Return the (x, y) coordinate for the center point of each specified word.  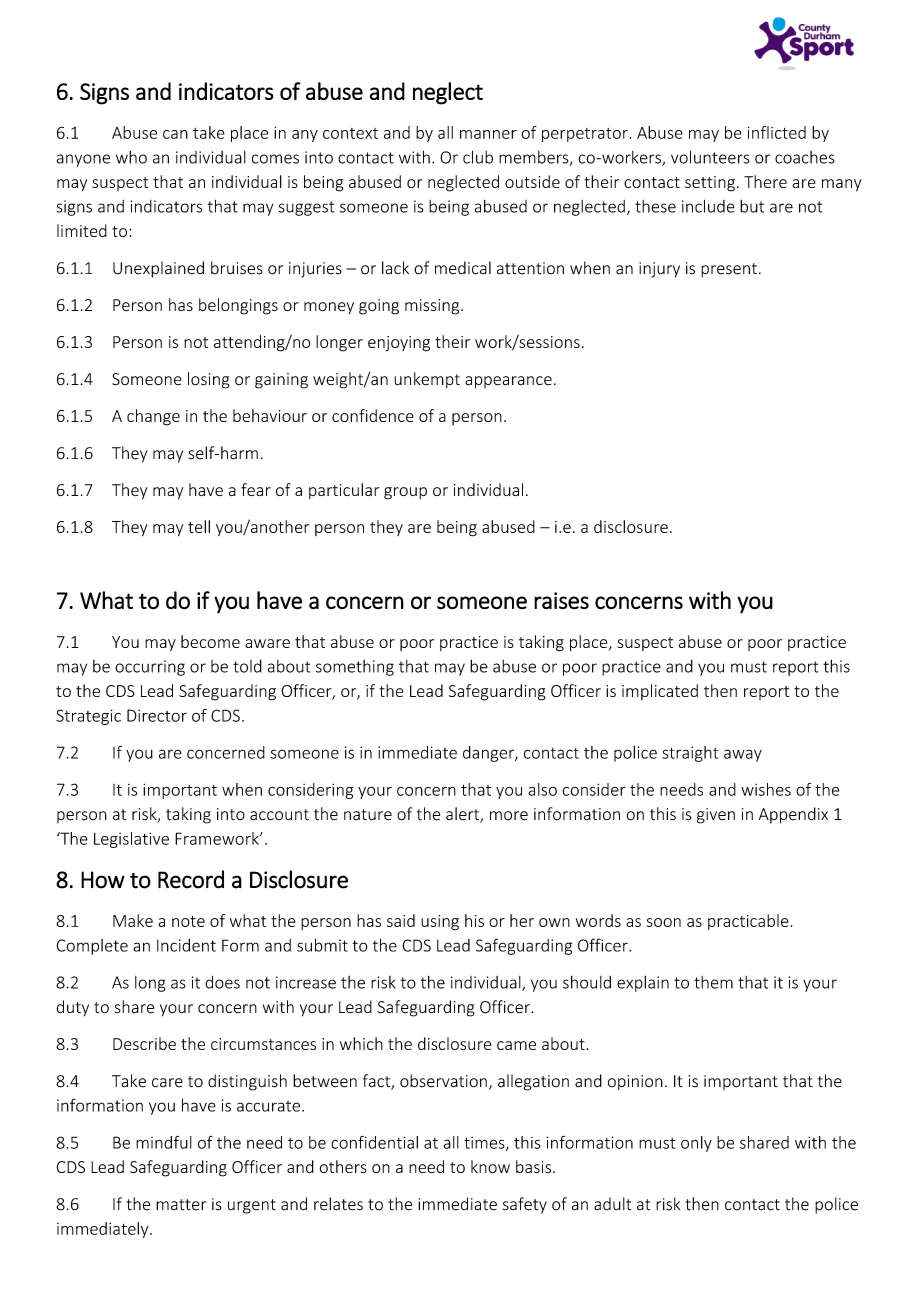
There (765, 181)
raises (561, 601)
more (509, 816)
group (405, 493)
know (490, 1167)
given (716, 816)
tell (199, 526)
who (131, 157)
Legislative (131, 840)
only (696, 1144)
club (478, 157)
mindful (164, 1142)
